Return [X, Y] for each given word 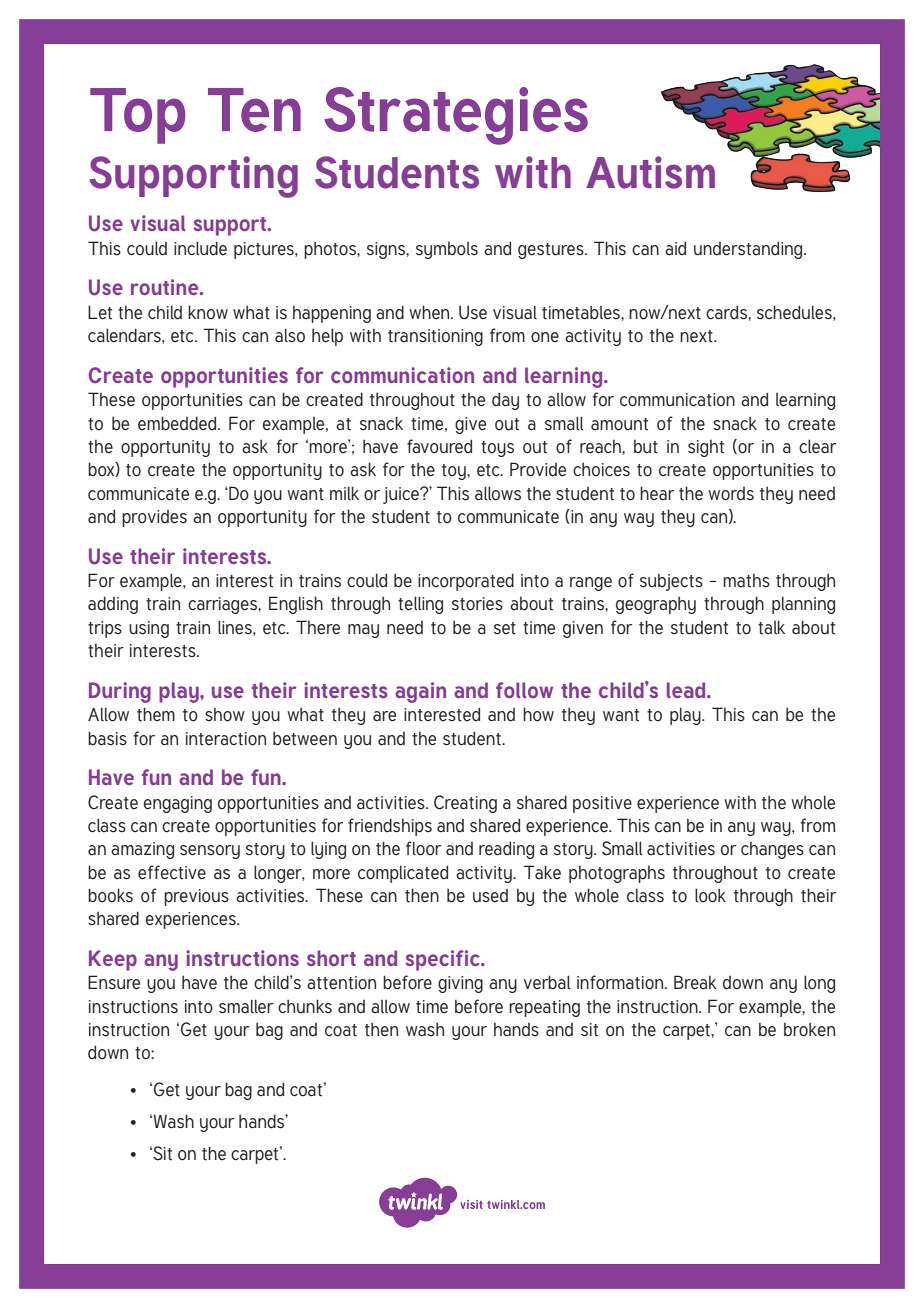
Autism [650, 172]
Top [137, 116]
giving [460, 984]
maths [746, 581]
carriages [223, 605]
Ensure [114, 982]
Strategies [456, 116]
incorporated [466, 582]
